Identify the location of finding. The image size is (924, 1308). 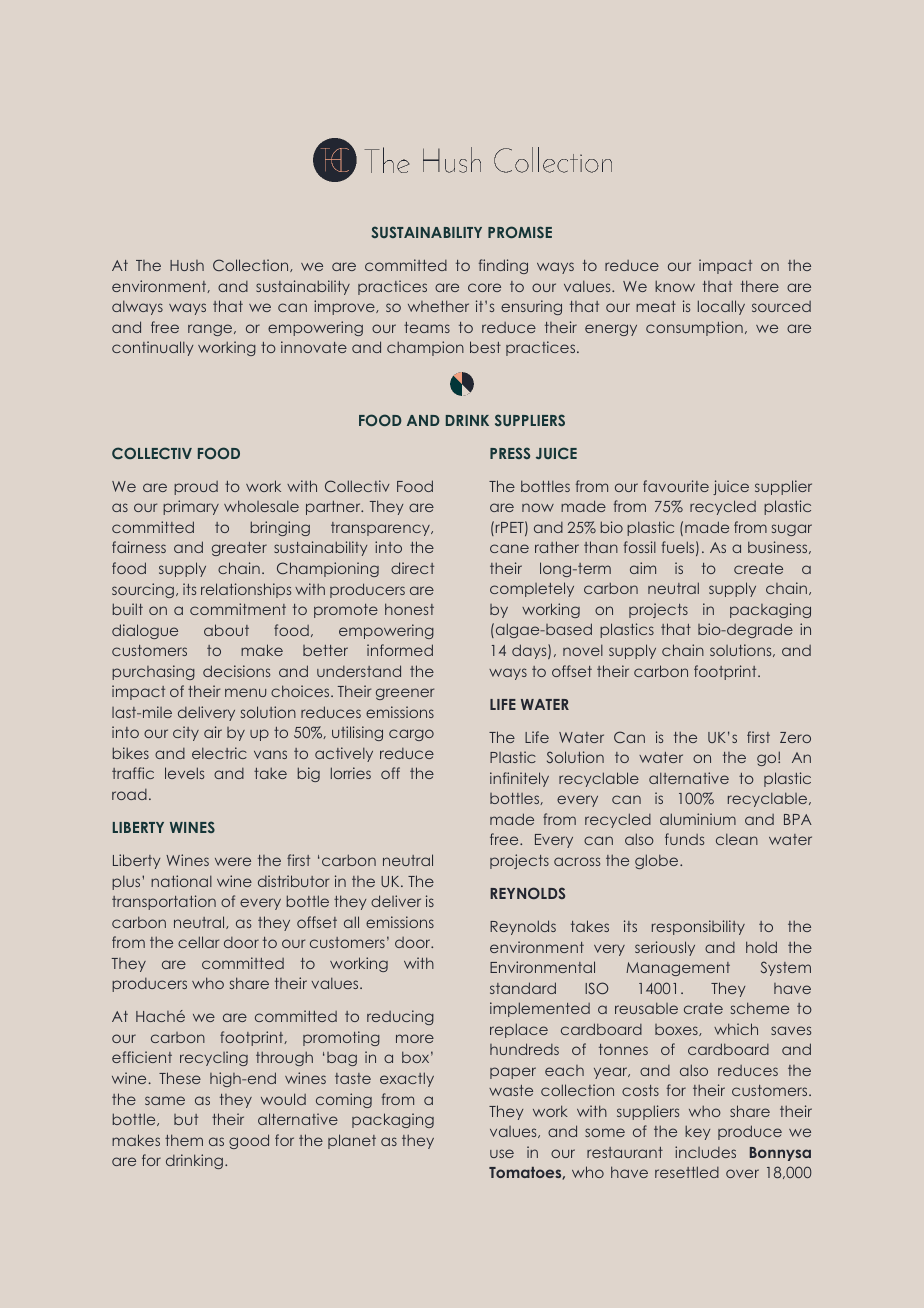
(503, 266).
